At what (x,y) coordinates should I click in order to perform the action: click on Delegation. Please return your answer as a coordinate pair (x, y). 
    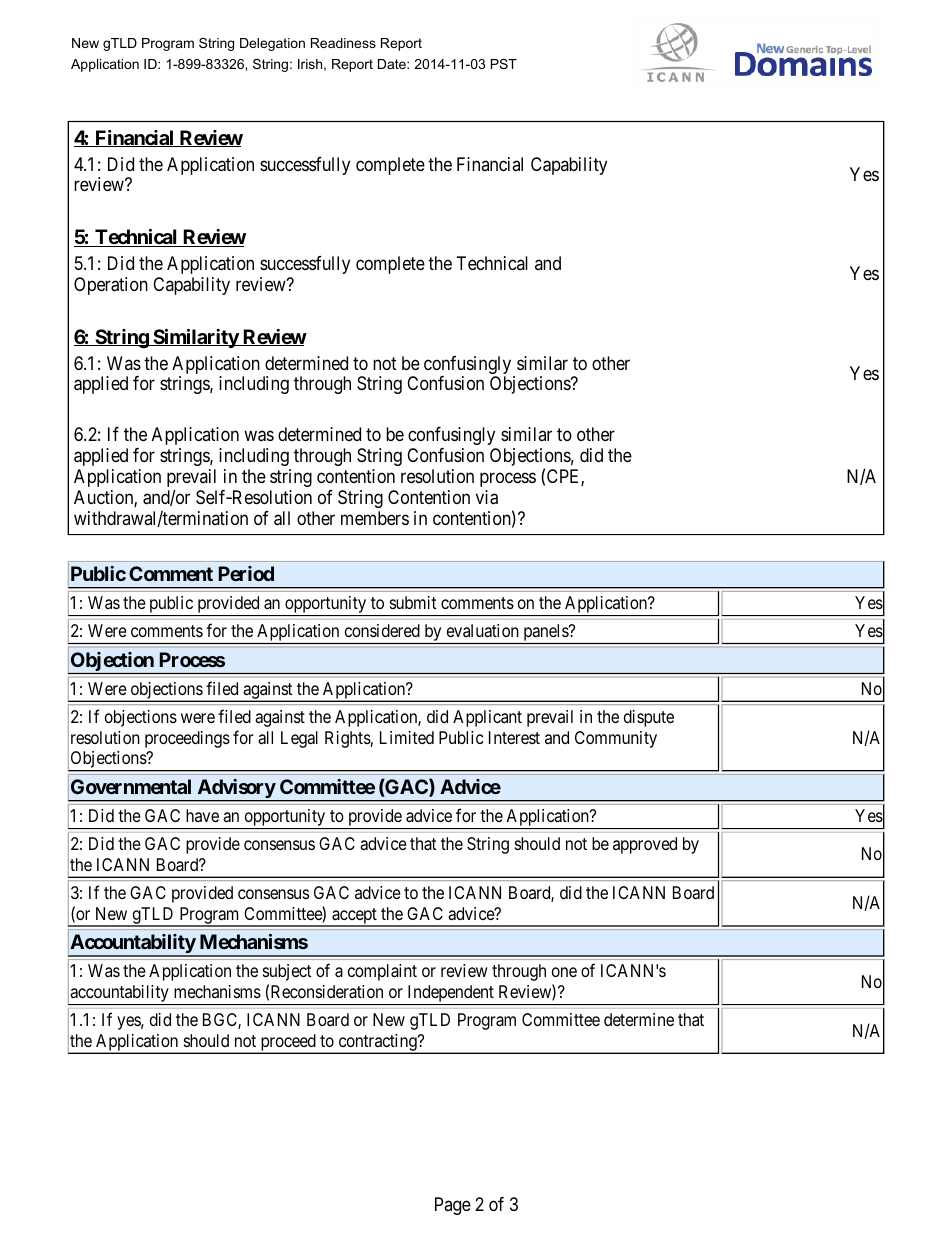
    Looking at the image, I should click on (272, 44).
